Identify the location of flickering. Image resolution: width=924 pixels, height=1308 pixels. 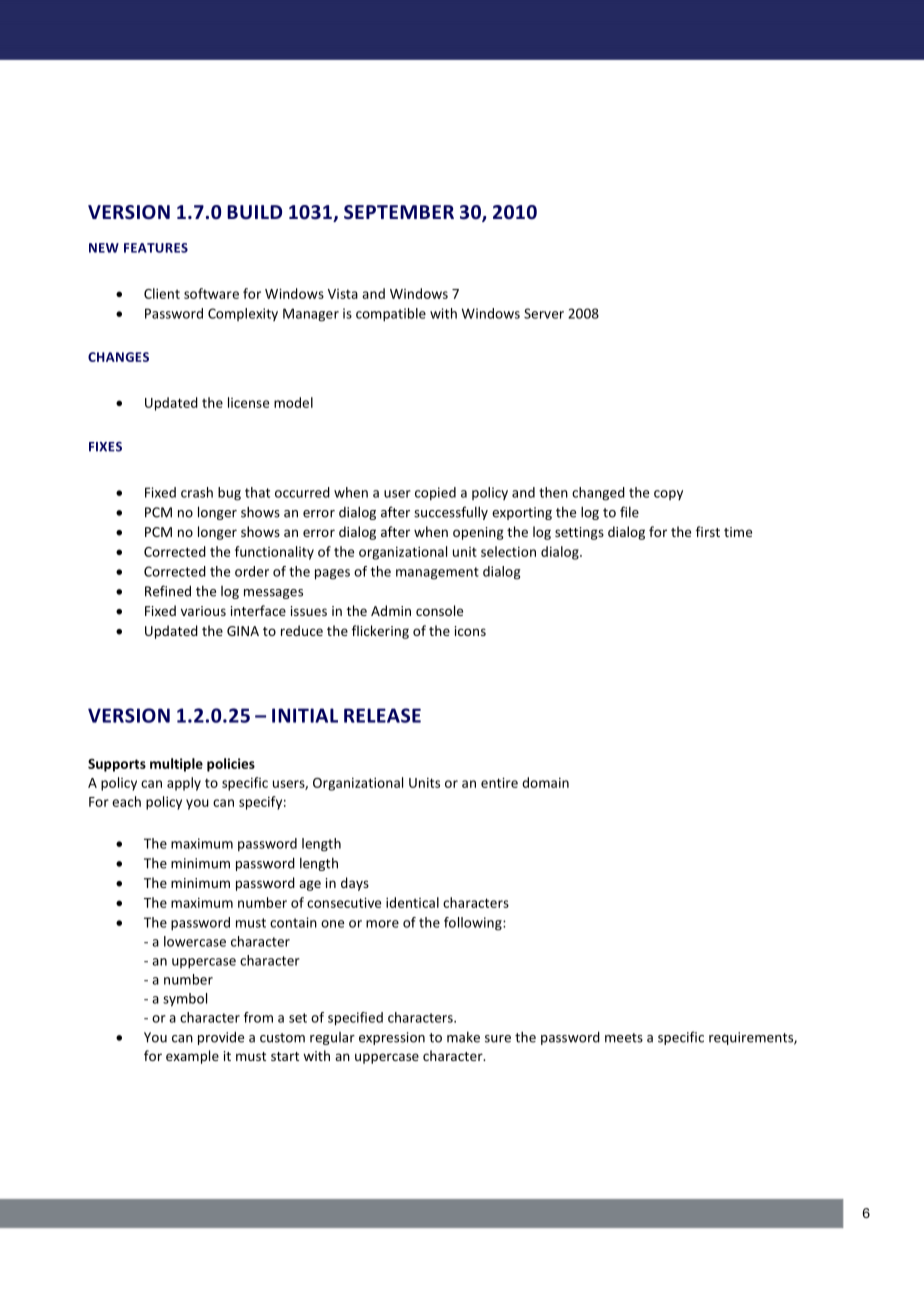
(380, 632).
